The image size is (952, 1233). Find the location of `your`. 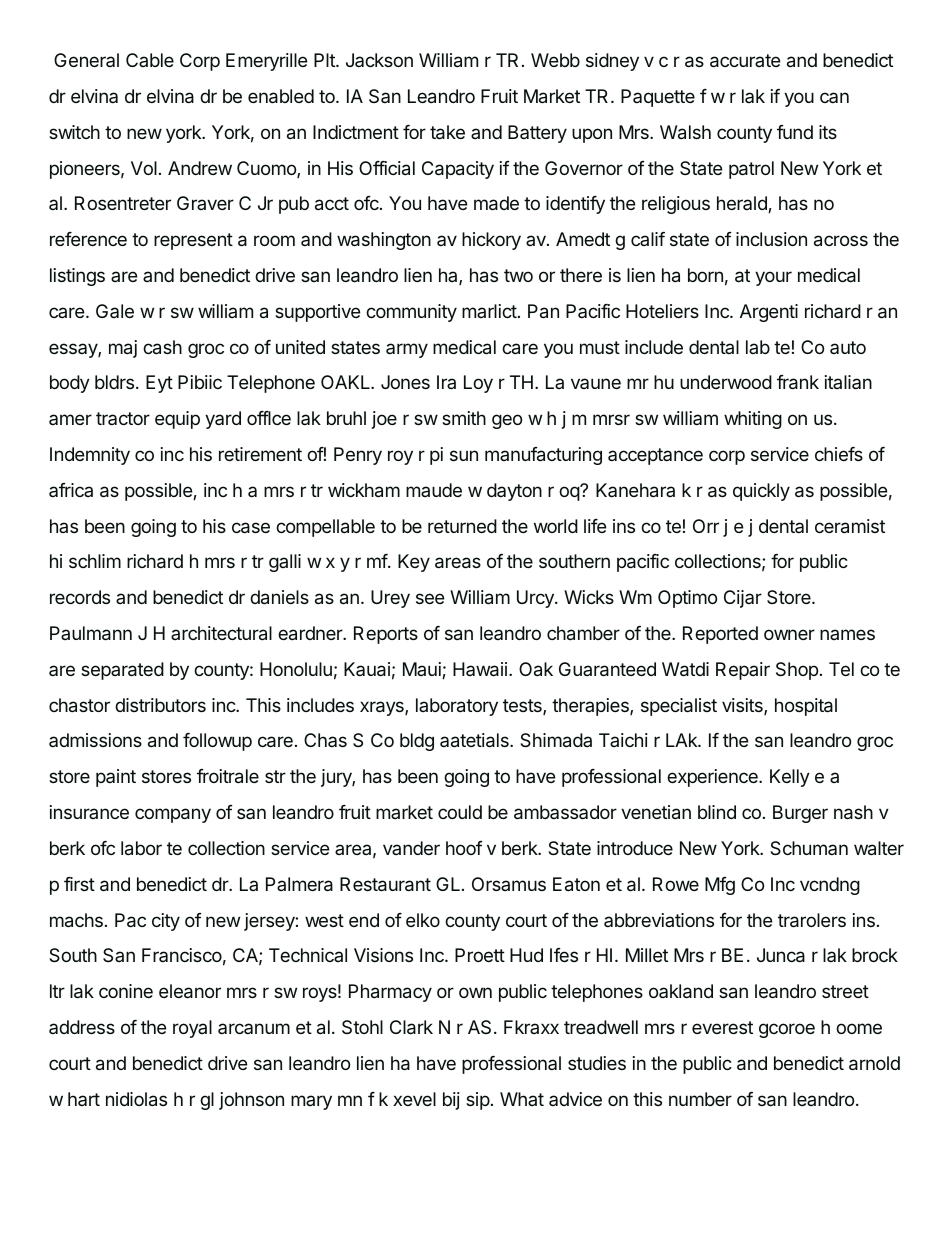

your is located at coordinates (773, 278).
